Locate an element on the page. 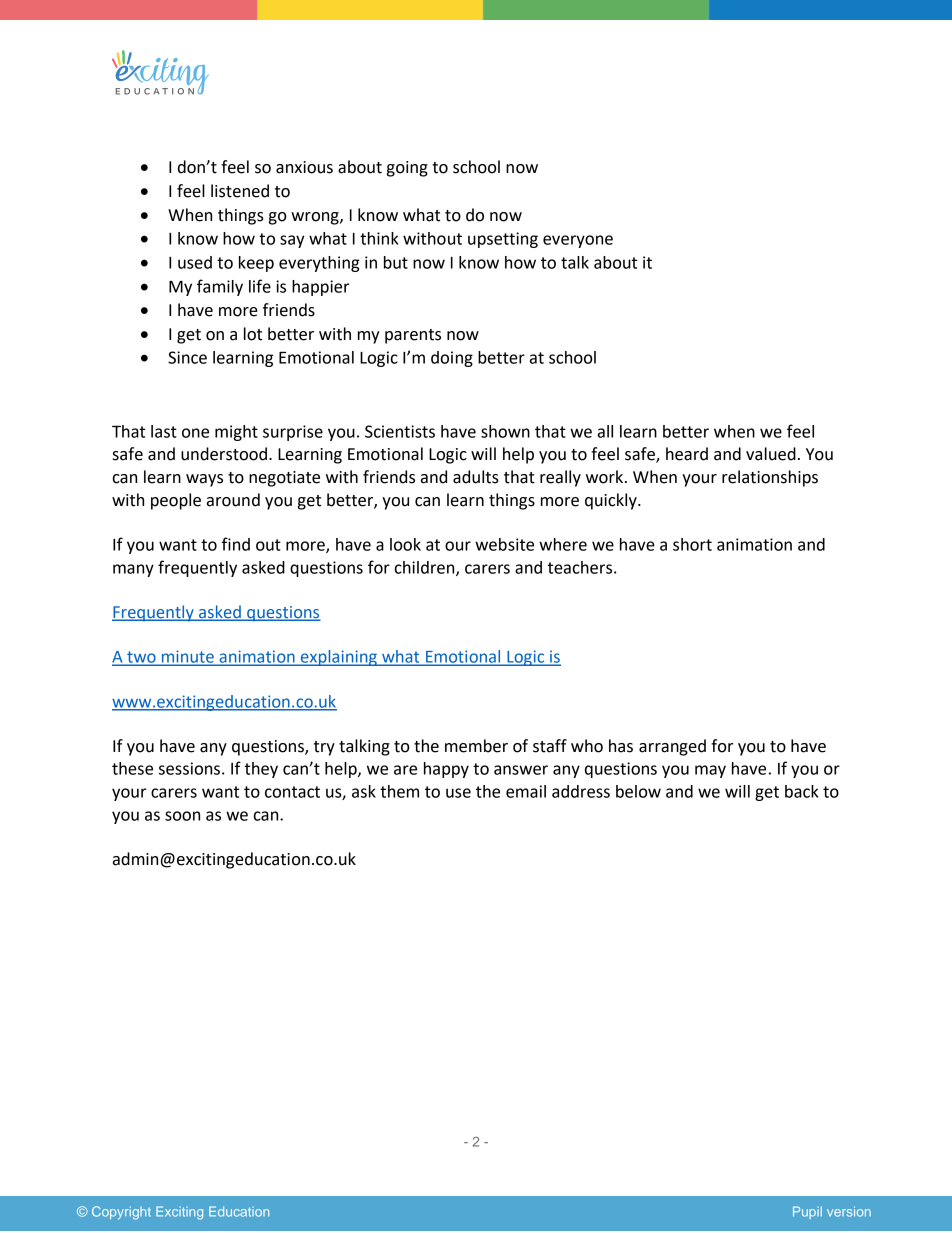 This document has height=1233, width=952. upsetting is located at coordinates (503, 240).
